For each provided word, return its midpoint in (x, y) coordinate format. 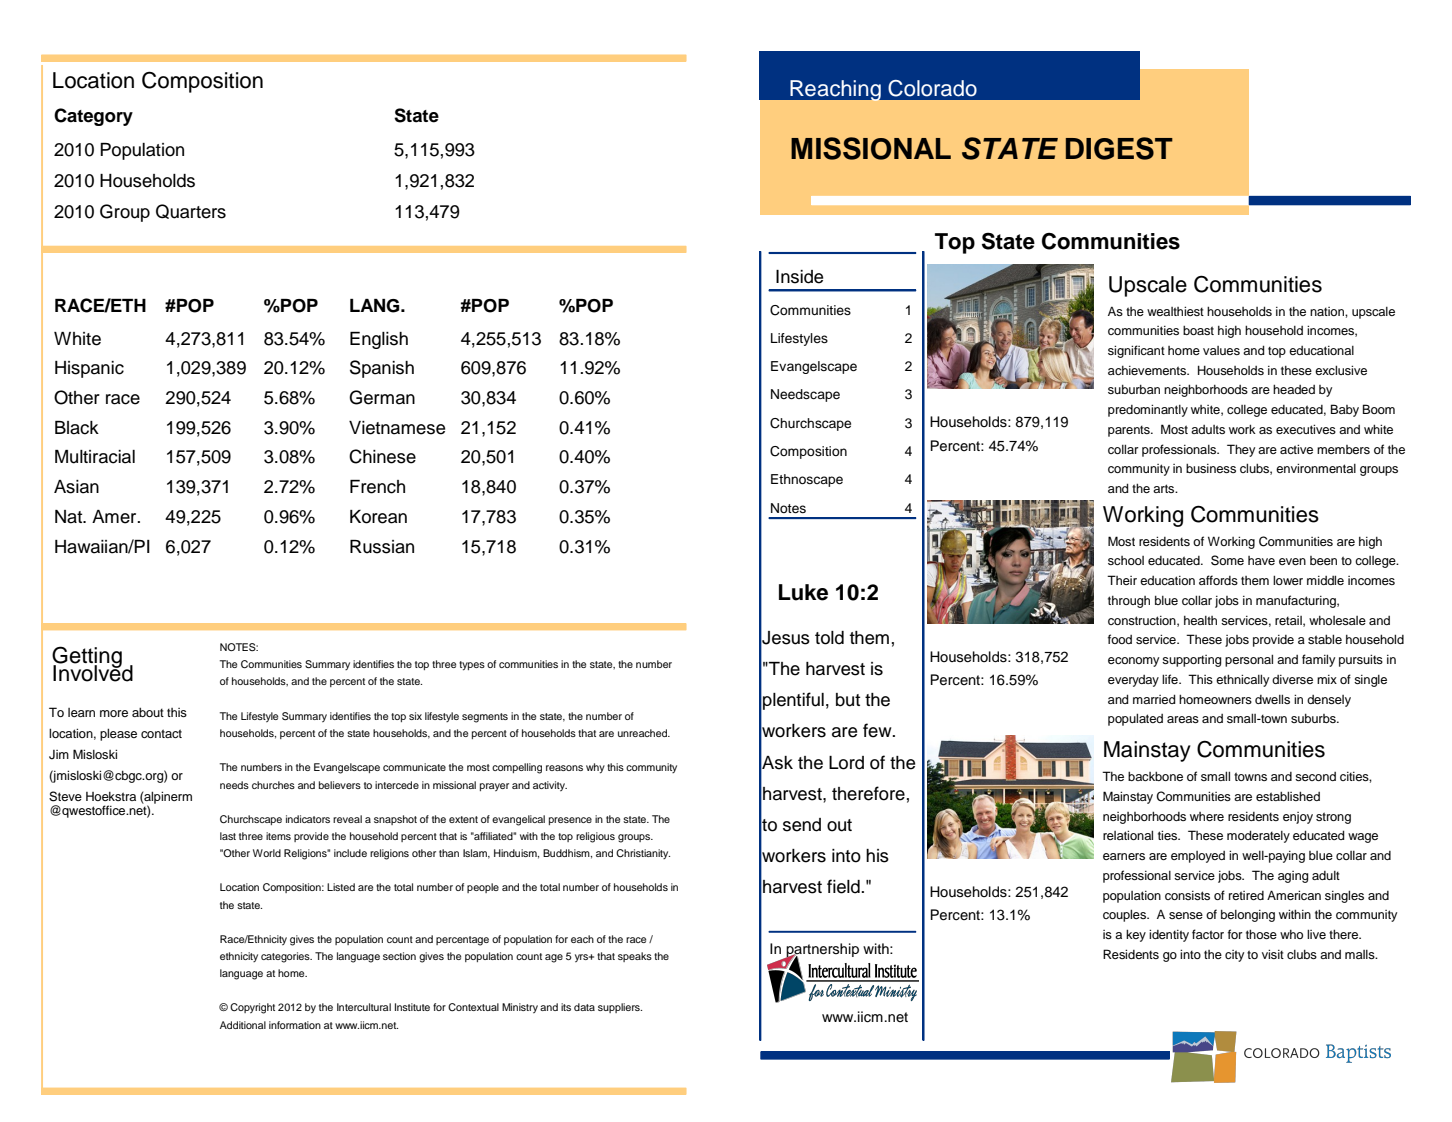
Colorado (932, 88)
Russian (382, 547)
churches (273, 785)
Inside (799, 277)
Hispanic (89, 369)
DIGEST (1119, 148)
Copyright (252, 1008)
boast (1198, 330)
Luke (803, 592)
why (595, 768)
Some (1227, 560)
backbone (1155, 776)
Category (93, 117)
